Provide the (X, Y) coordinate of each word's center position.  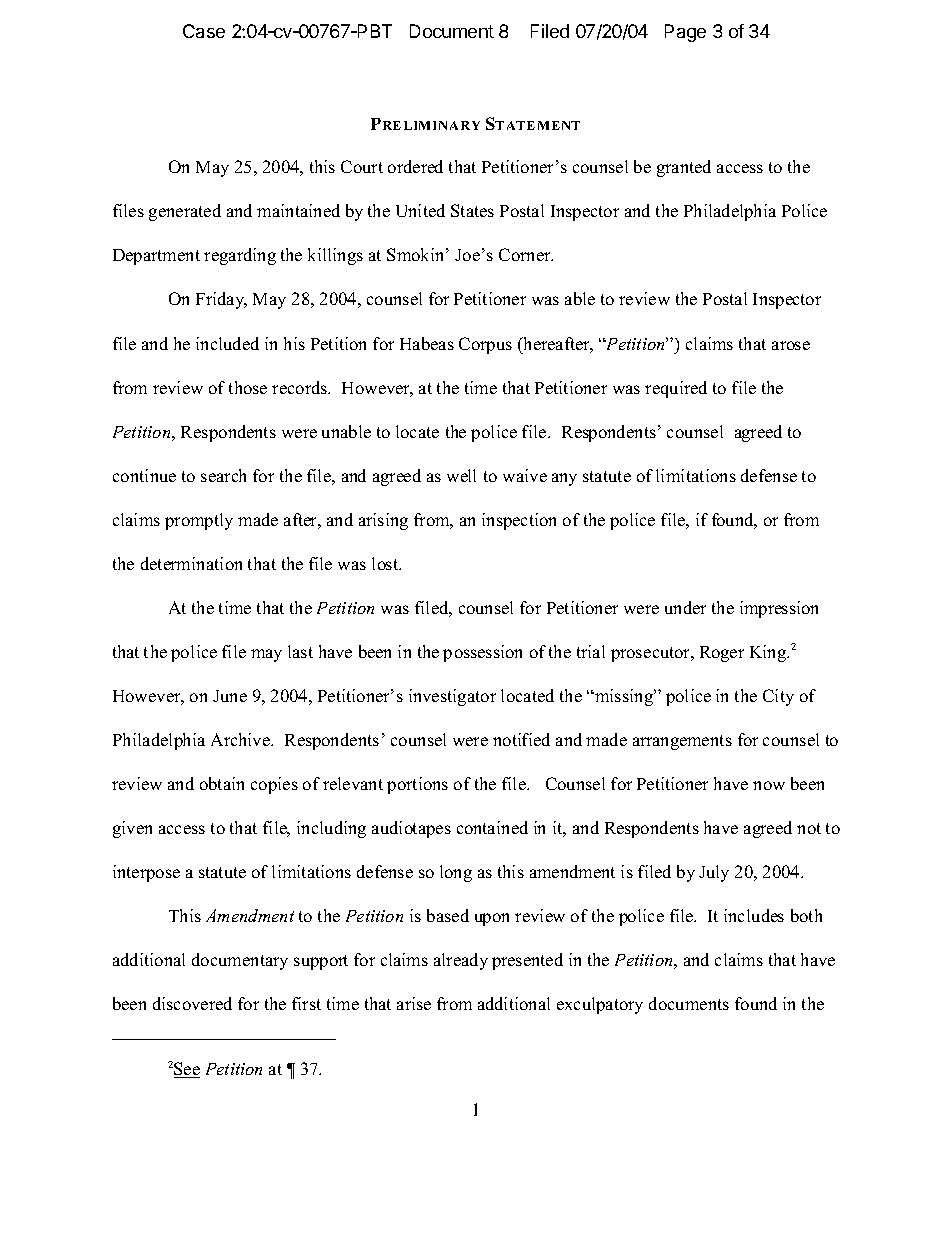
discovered (192, 1003)
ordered (415, 166)
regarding (240, 256)
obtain (222, 783)
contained (492, 827)
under (685, 607)
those (248, 387)
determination (191, 563)
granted (684, 168)
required (676, 389)
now (769, 785)
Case (204, 31)
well (461, 475)
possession (482, 653)
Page (685, 33)
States (472, 210)
